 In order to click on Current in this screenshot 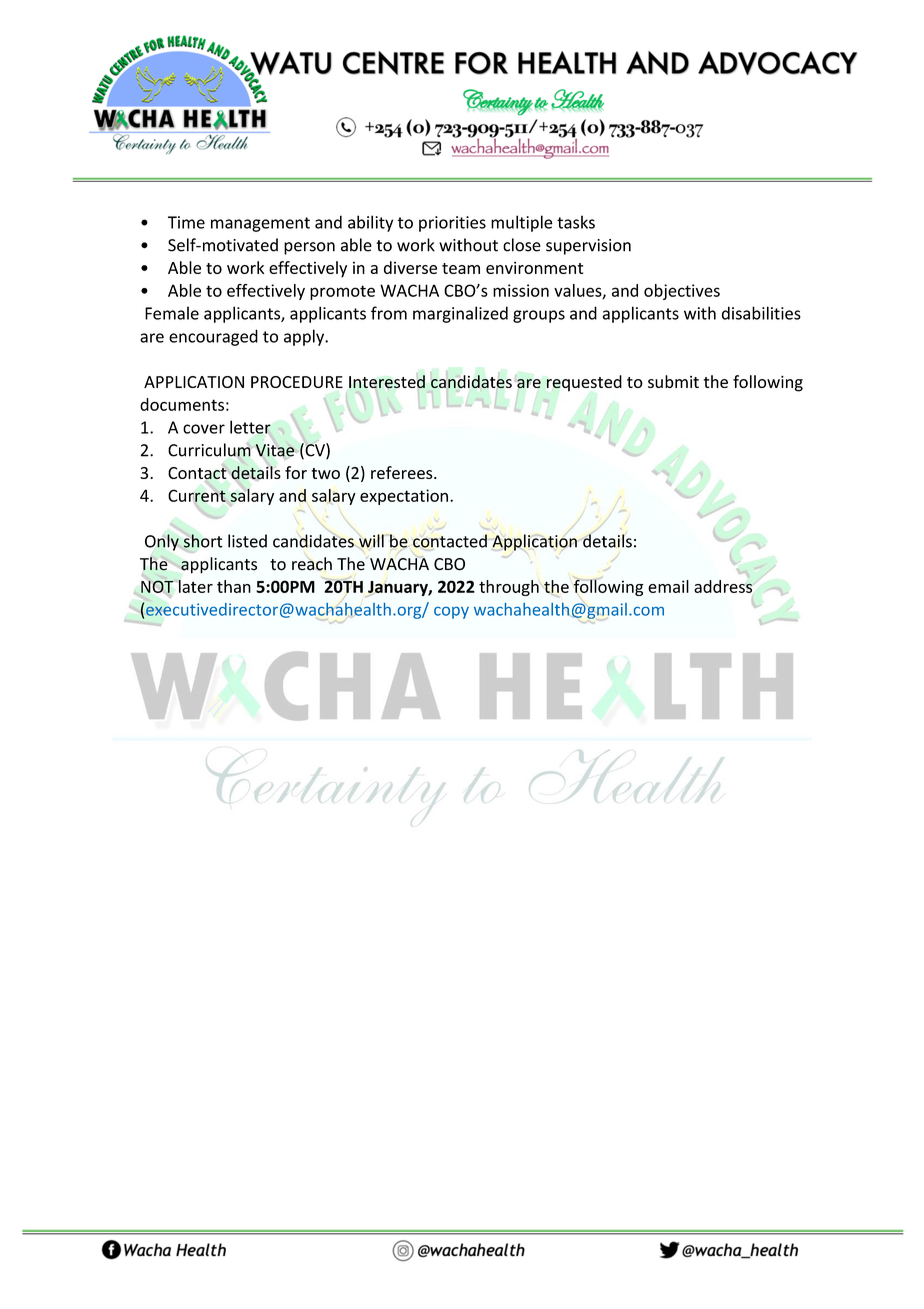, I will do `click(198, 495)`.
